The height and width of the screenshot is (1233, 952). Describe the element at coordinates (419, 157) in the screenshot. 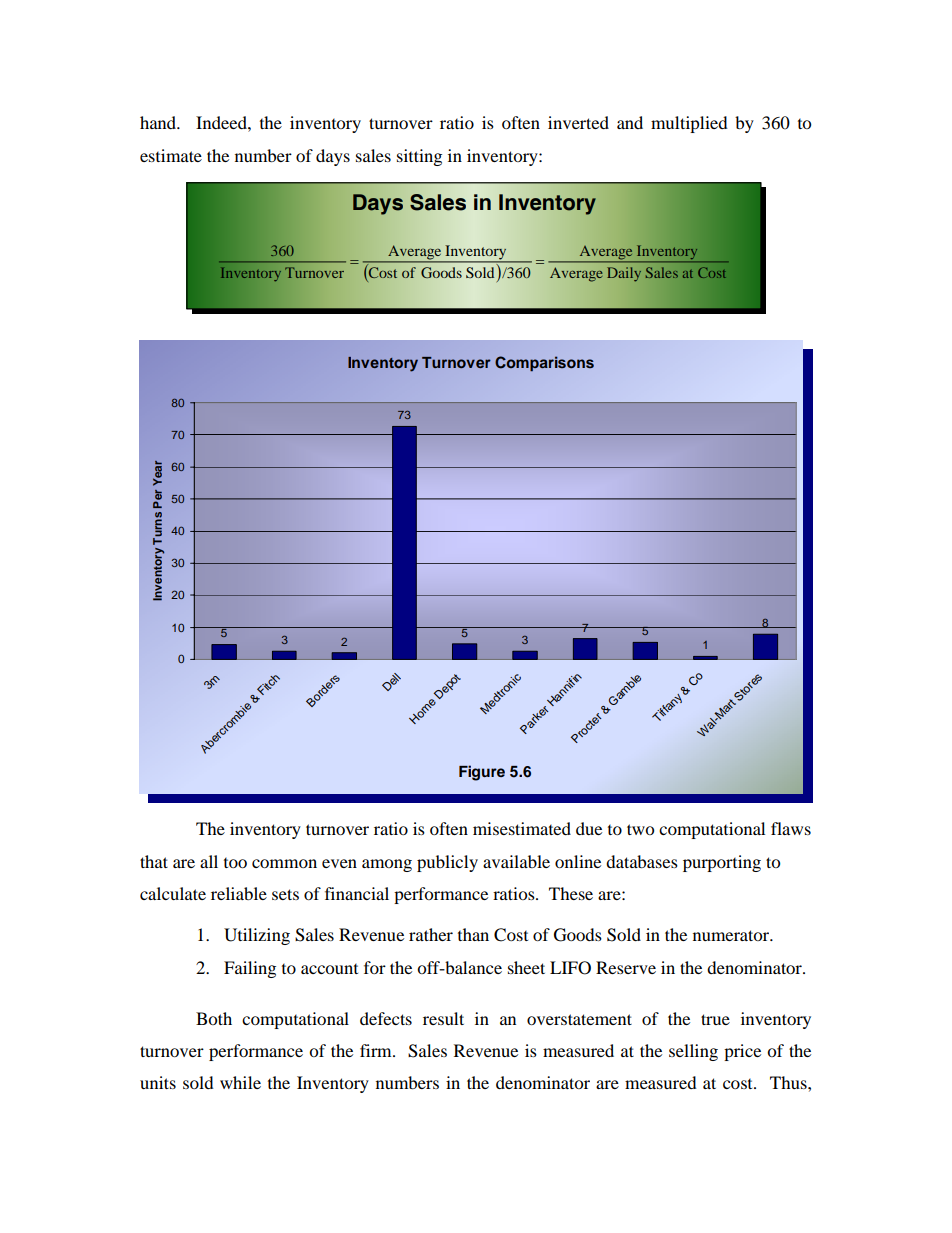

I see `sitting` at that location.
